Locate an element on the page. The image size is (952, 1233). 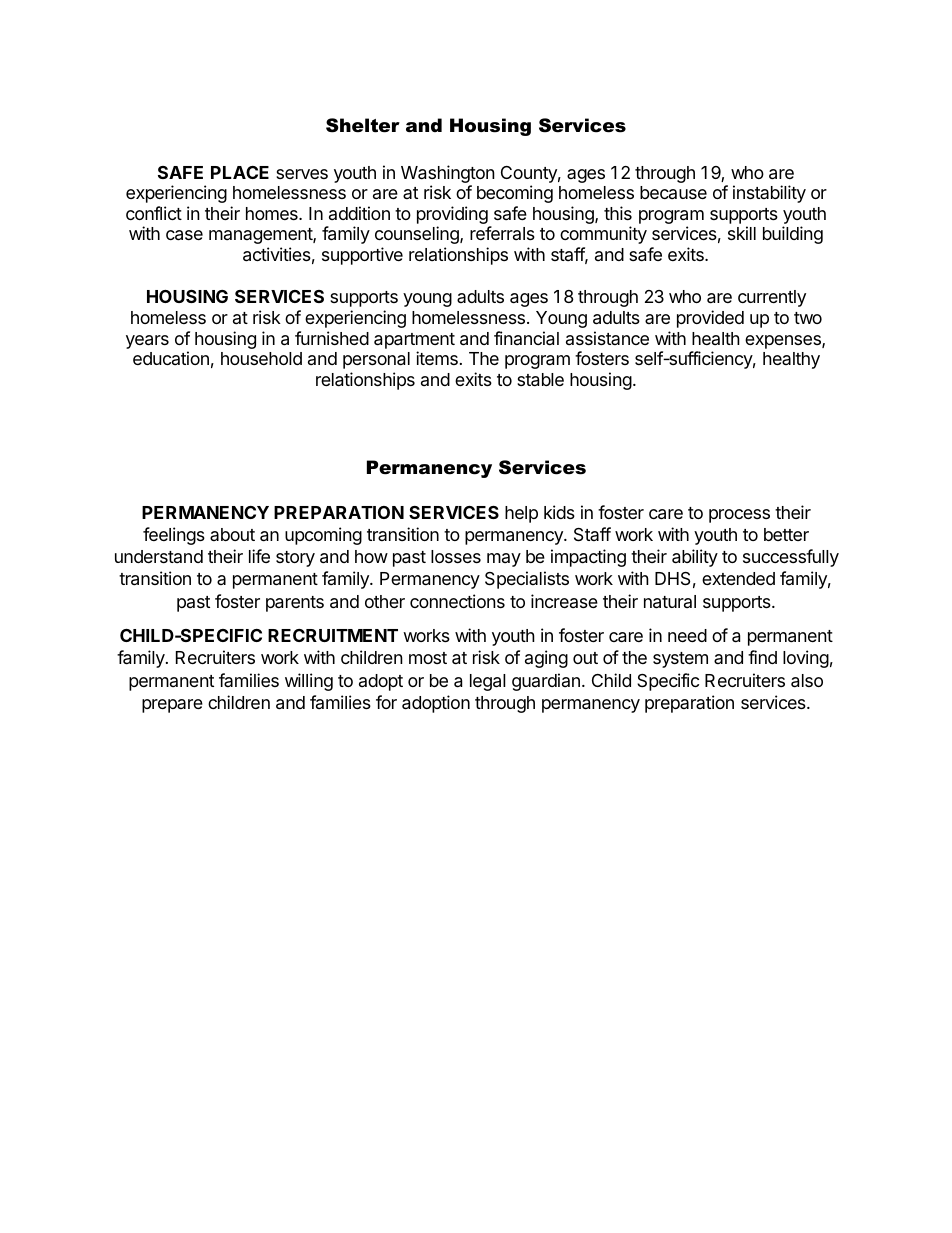
provided is located at coordinates (710, 319).
